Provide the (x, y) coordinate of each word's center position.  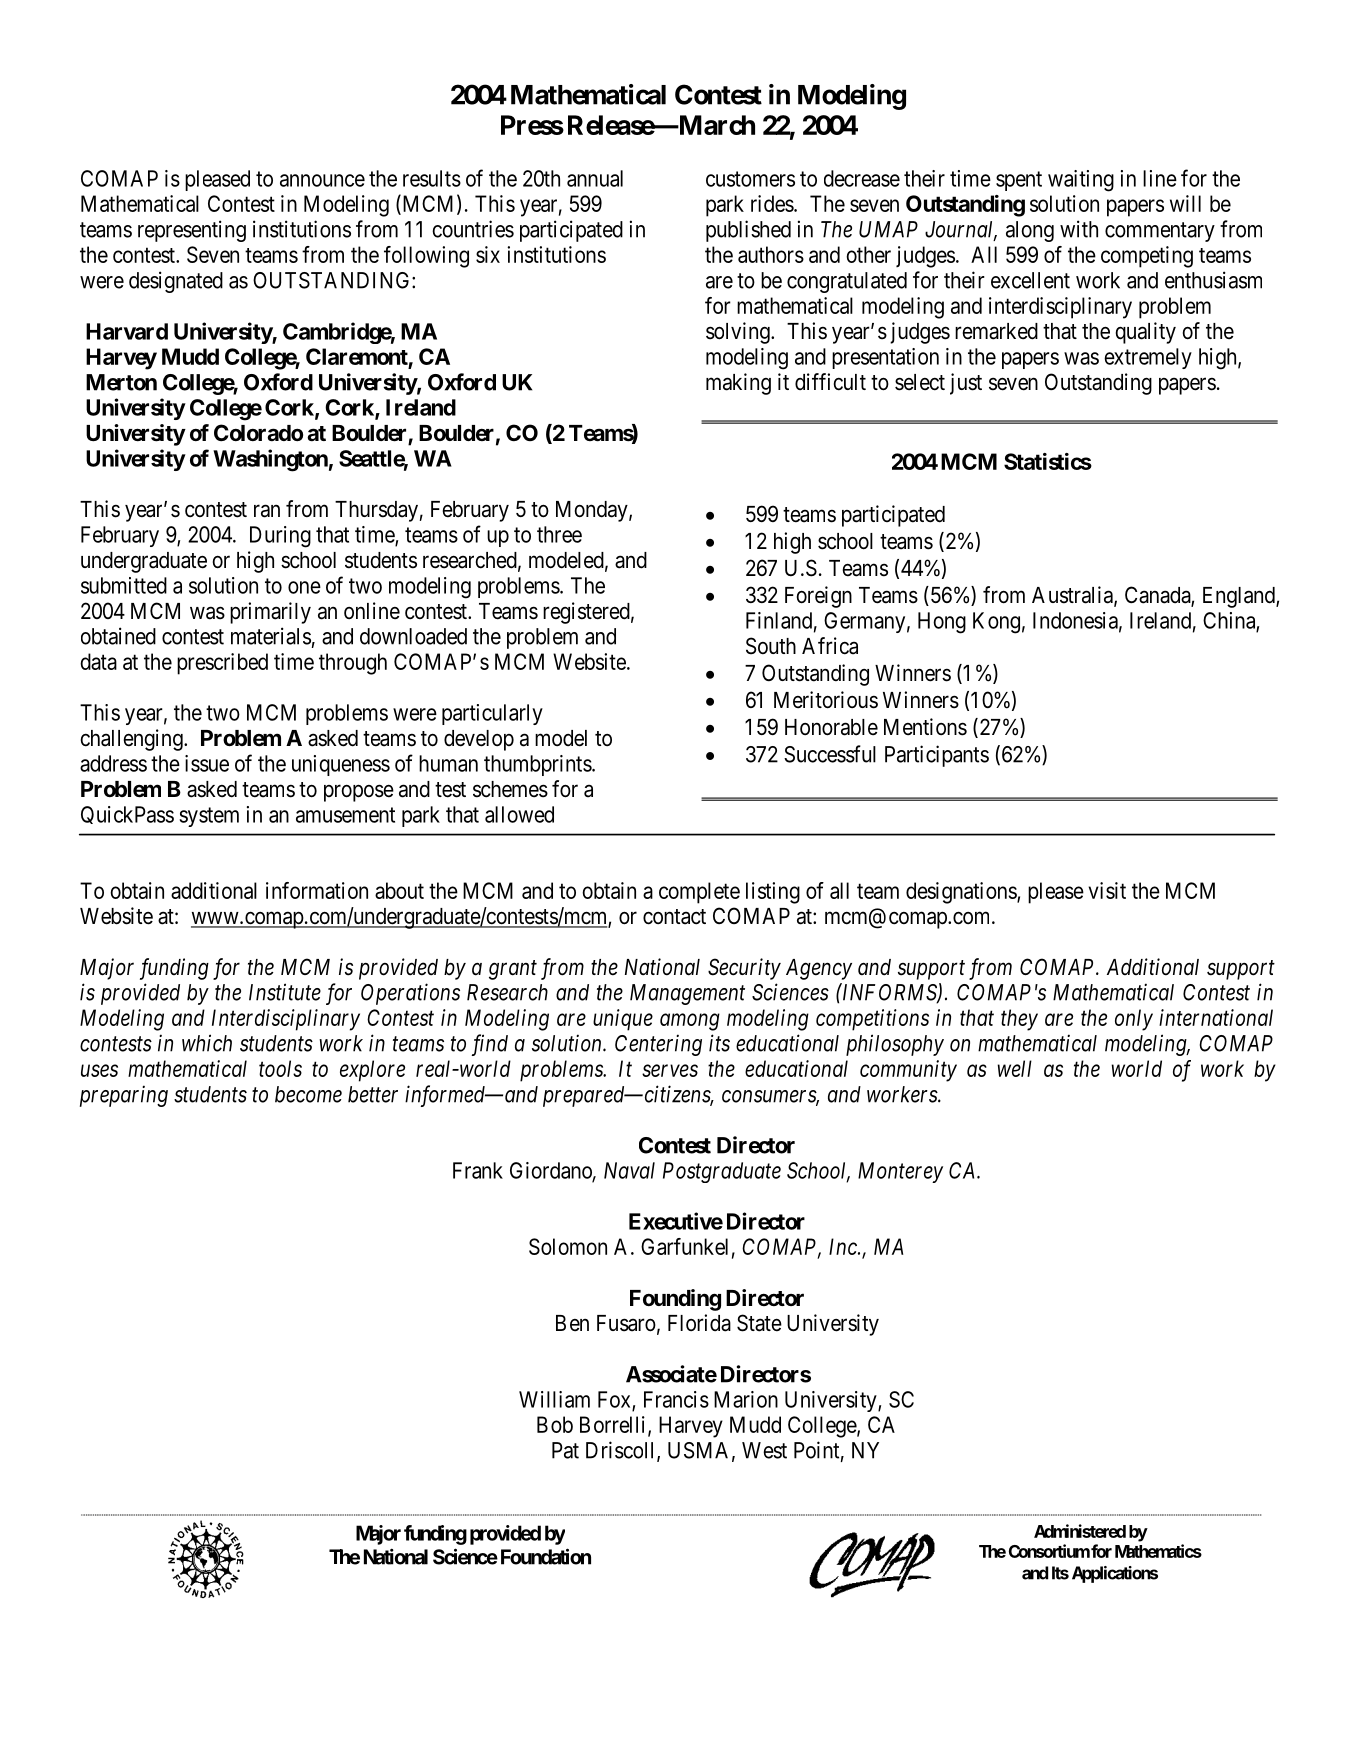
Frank (478, 1170)
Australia (1073, 596)
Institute (285, 992)
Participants (937, 756)
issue (207, 763)
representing (192, 231)
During (280, 537)
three (559, 534)
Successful (830, 754)
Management (687, 994)
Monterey (900, 1172)
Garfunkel (684, 1246)
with (1079, 229)
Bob (555, 1424)
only (1134, 1020)
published (748, 231)
